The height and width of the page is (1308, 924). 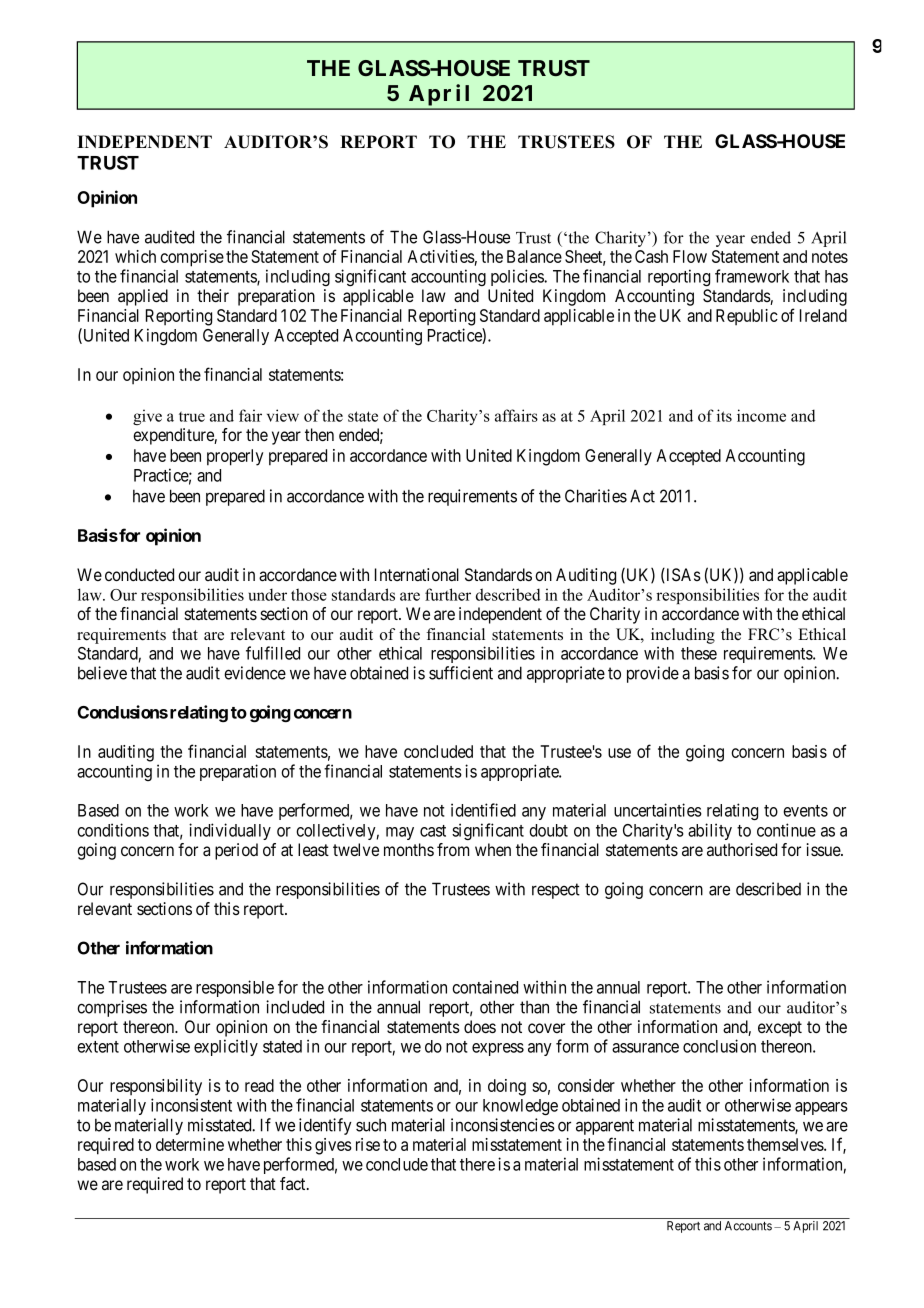 I want to click on these, so click(x=699, y=653).
